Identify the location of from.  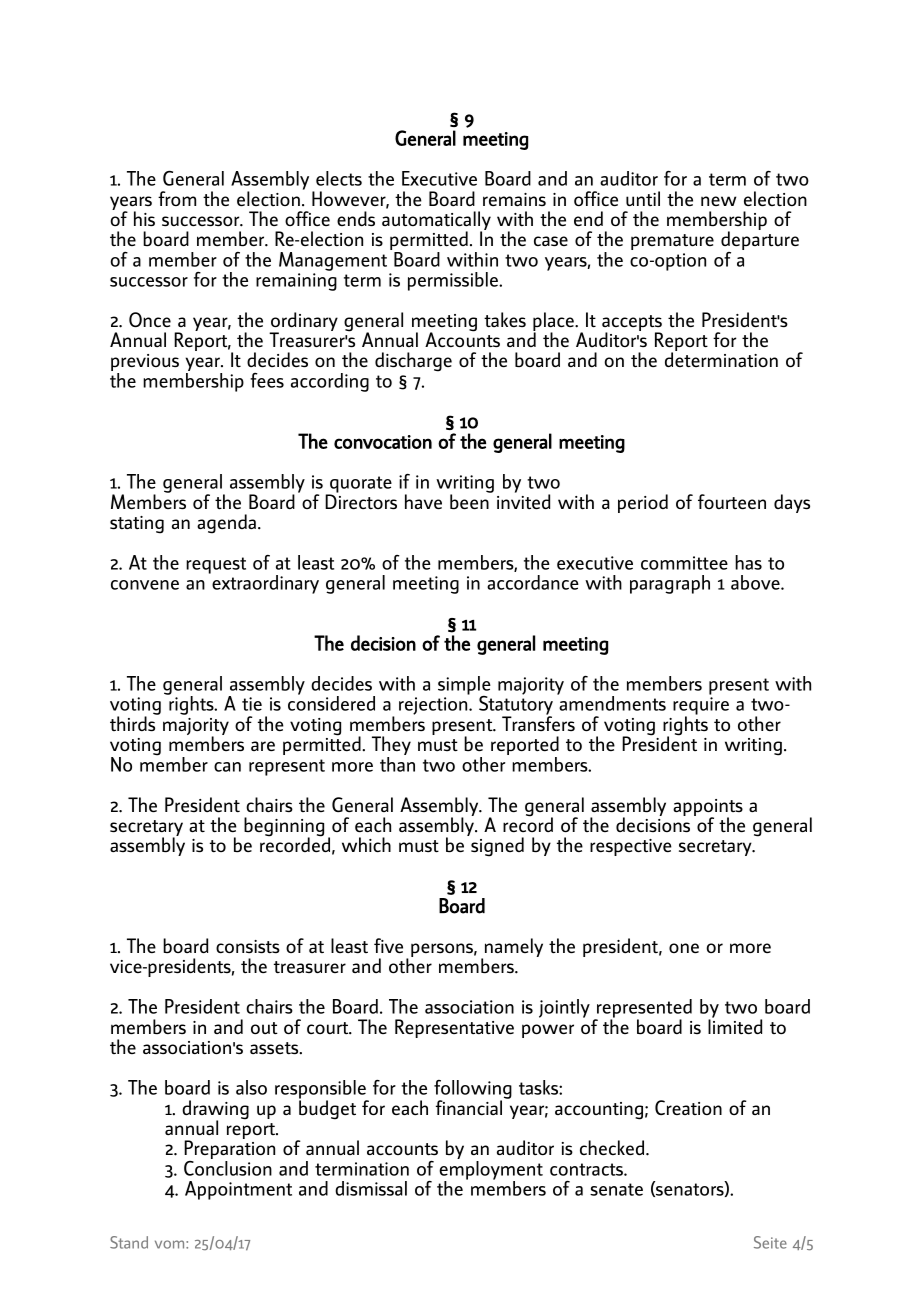
(177, 198).
